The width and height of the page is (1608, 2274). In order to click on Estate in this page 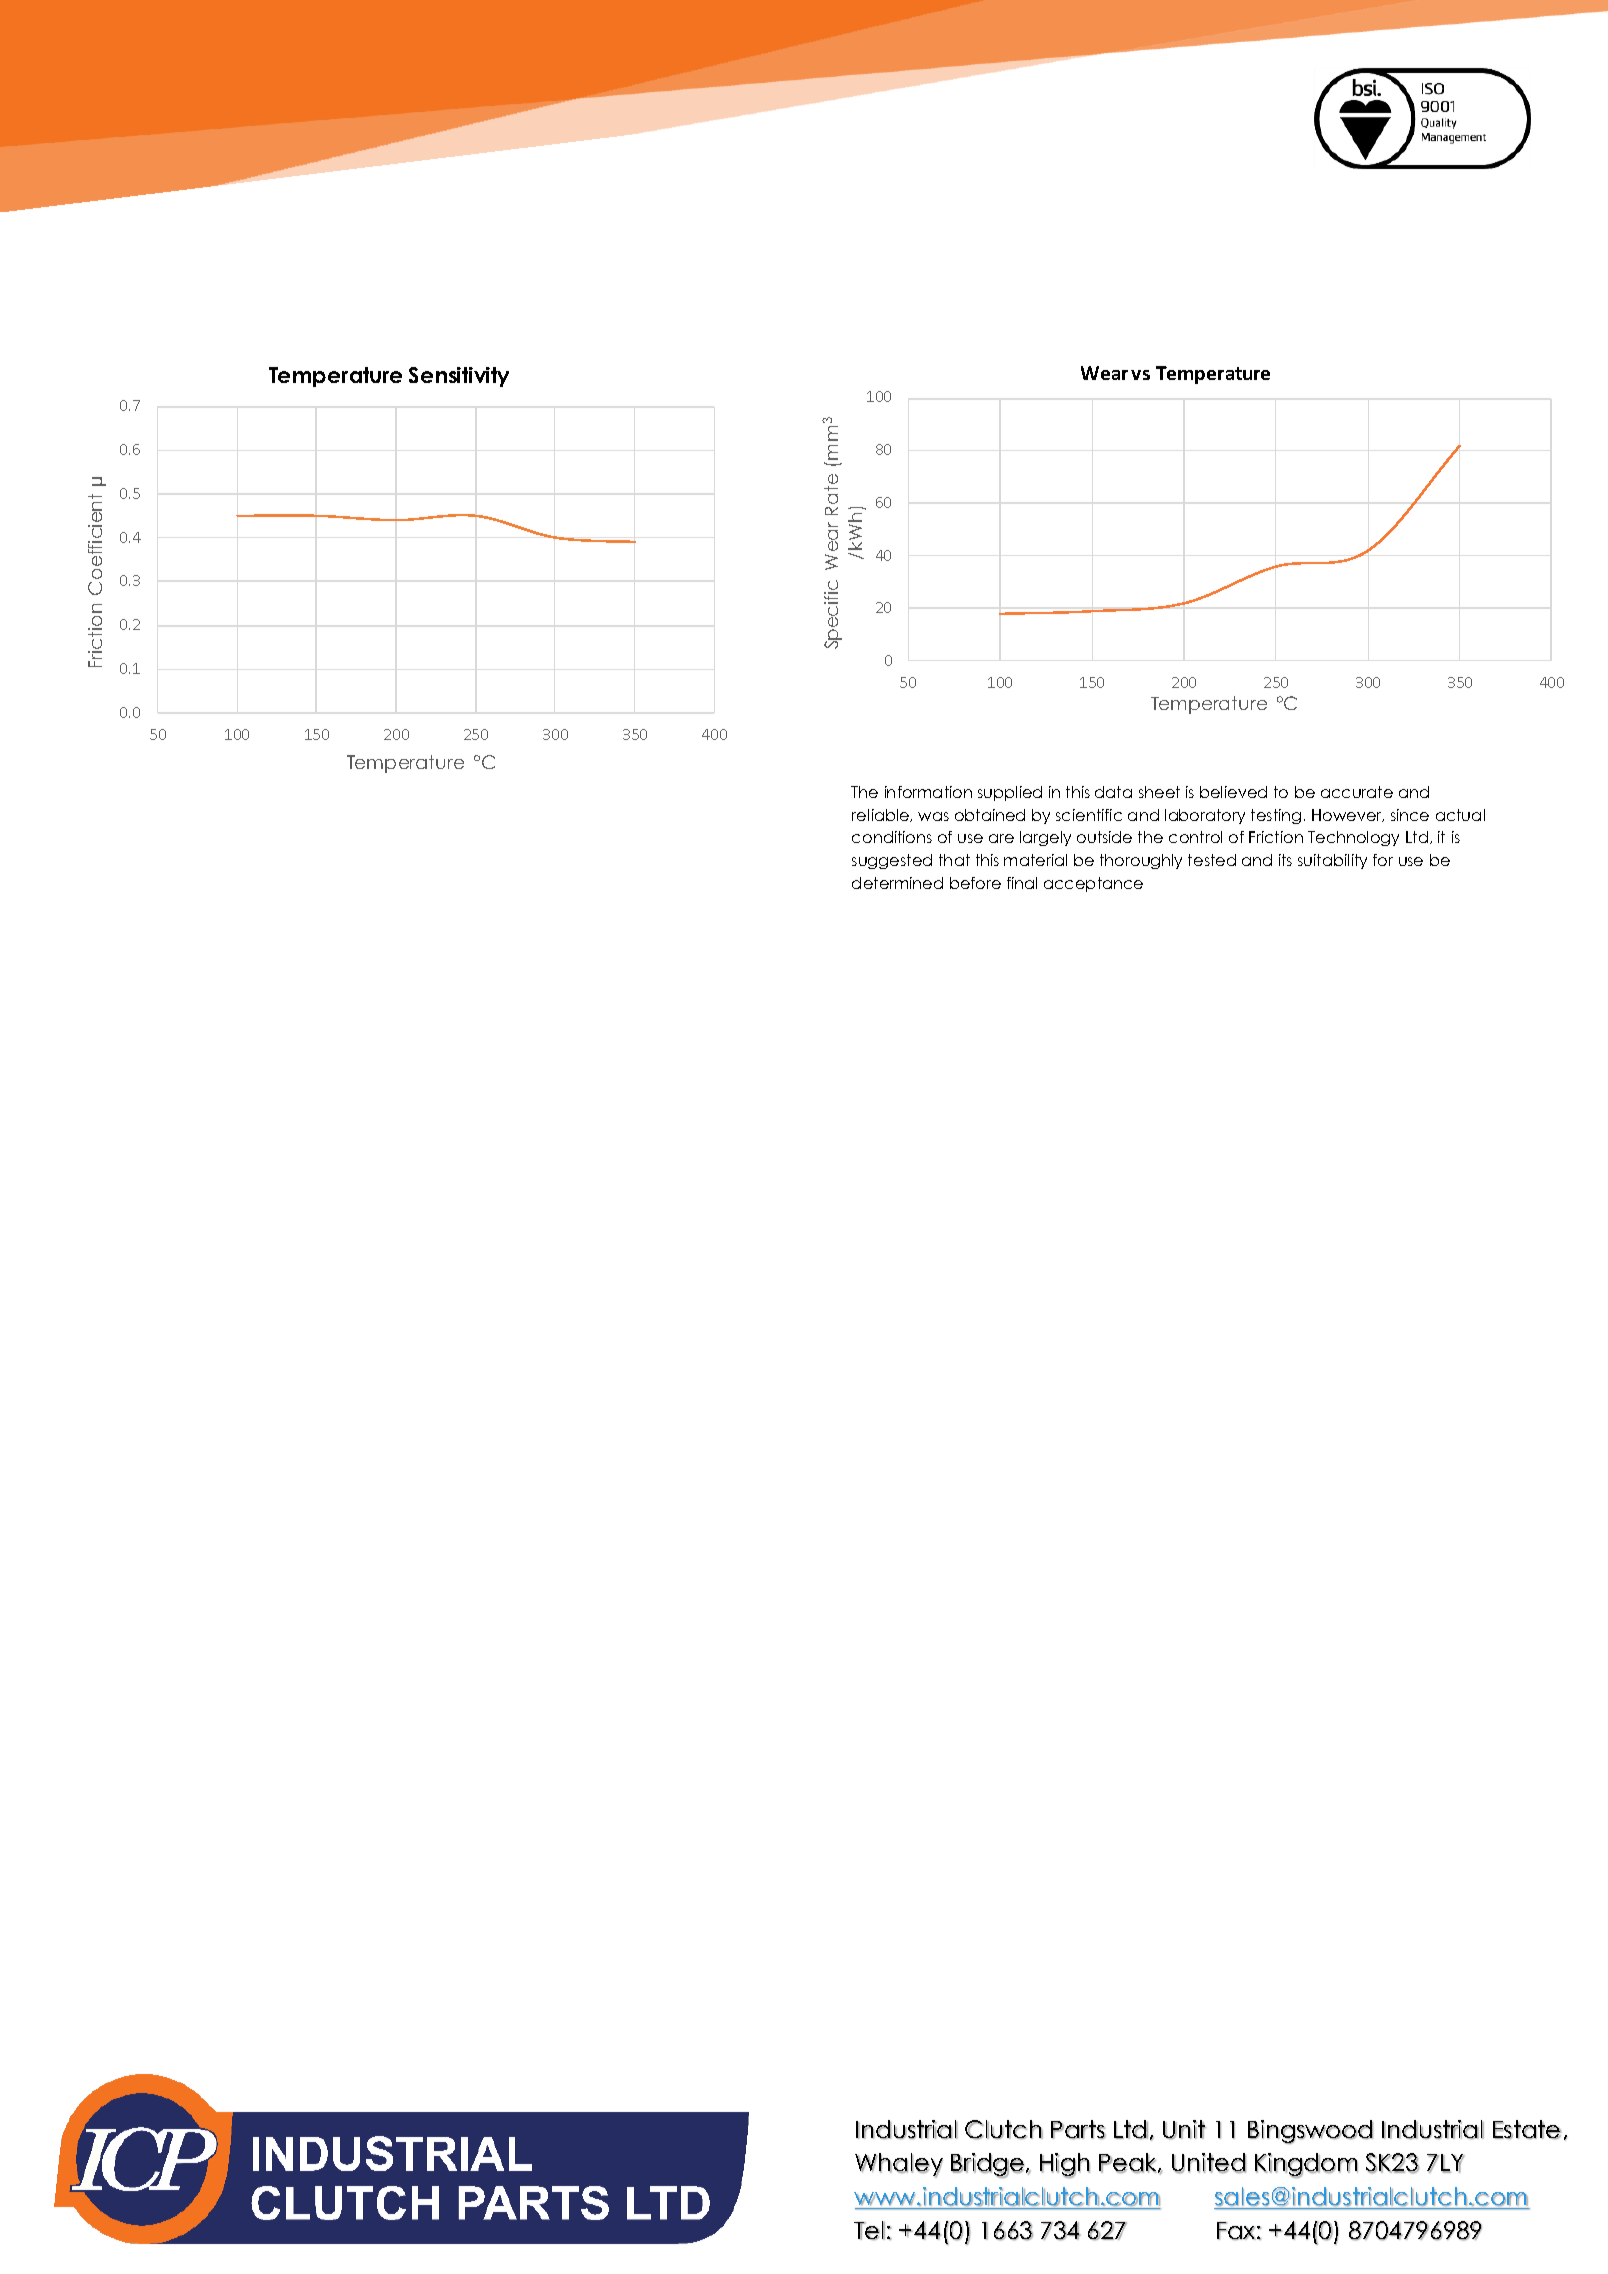, I will do `click(1527, 2129)`.
